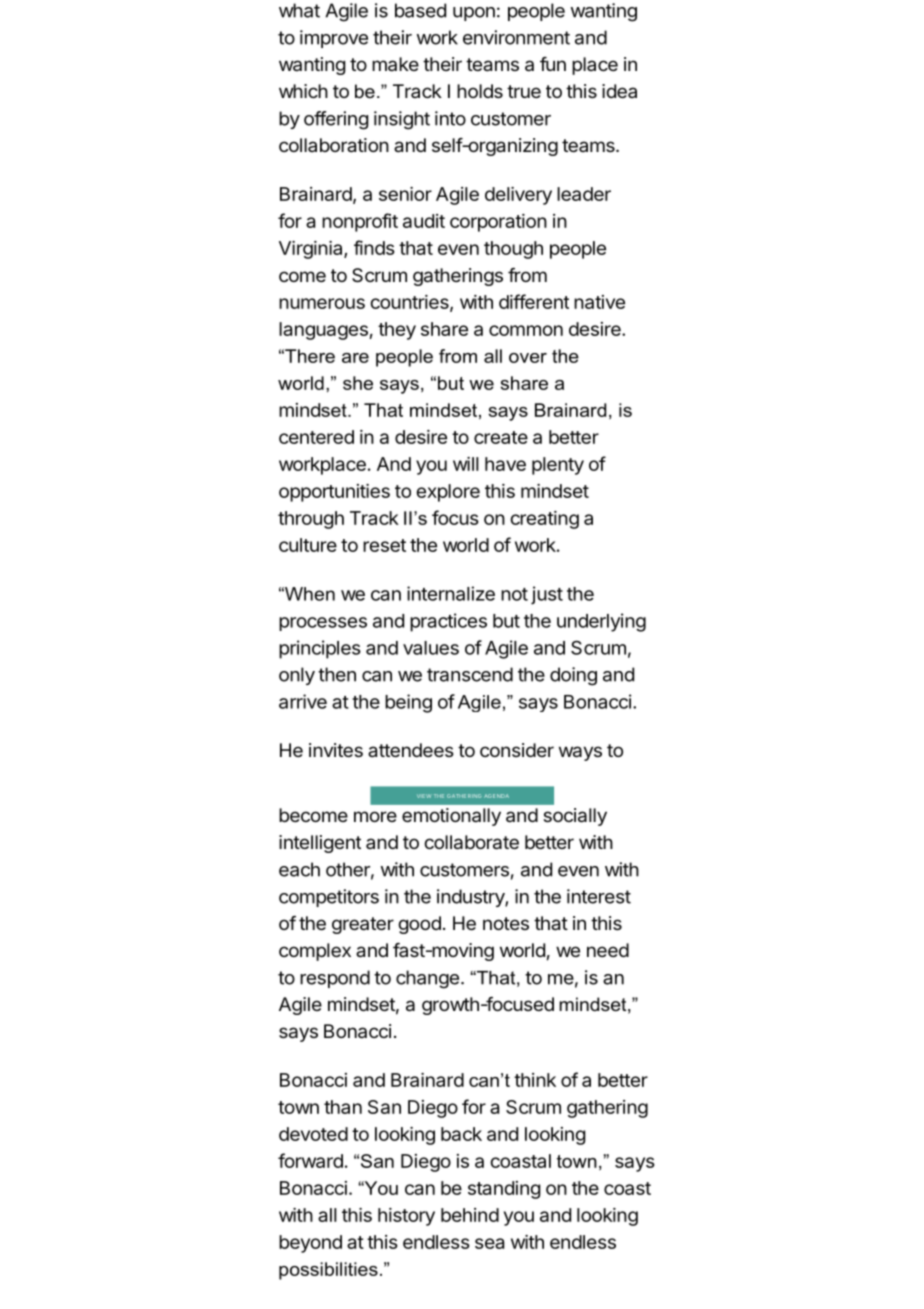 This screenshot has height=1309, width=924. I want to click on practices, so click(448, 622).
